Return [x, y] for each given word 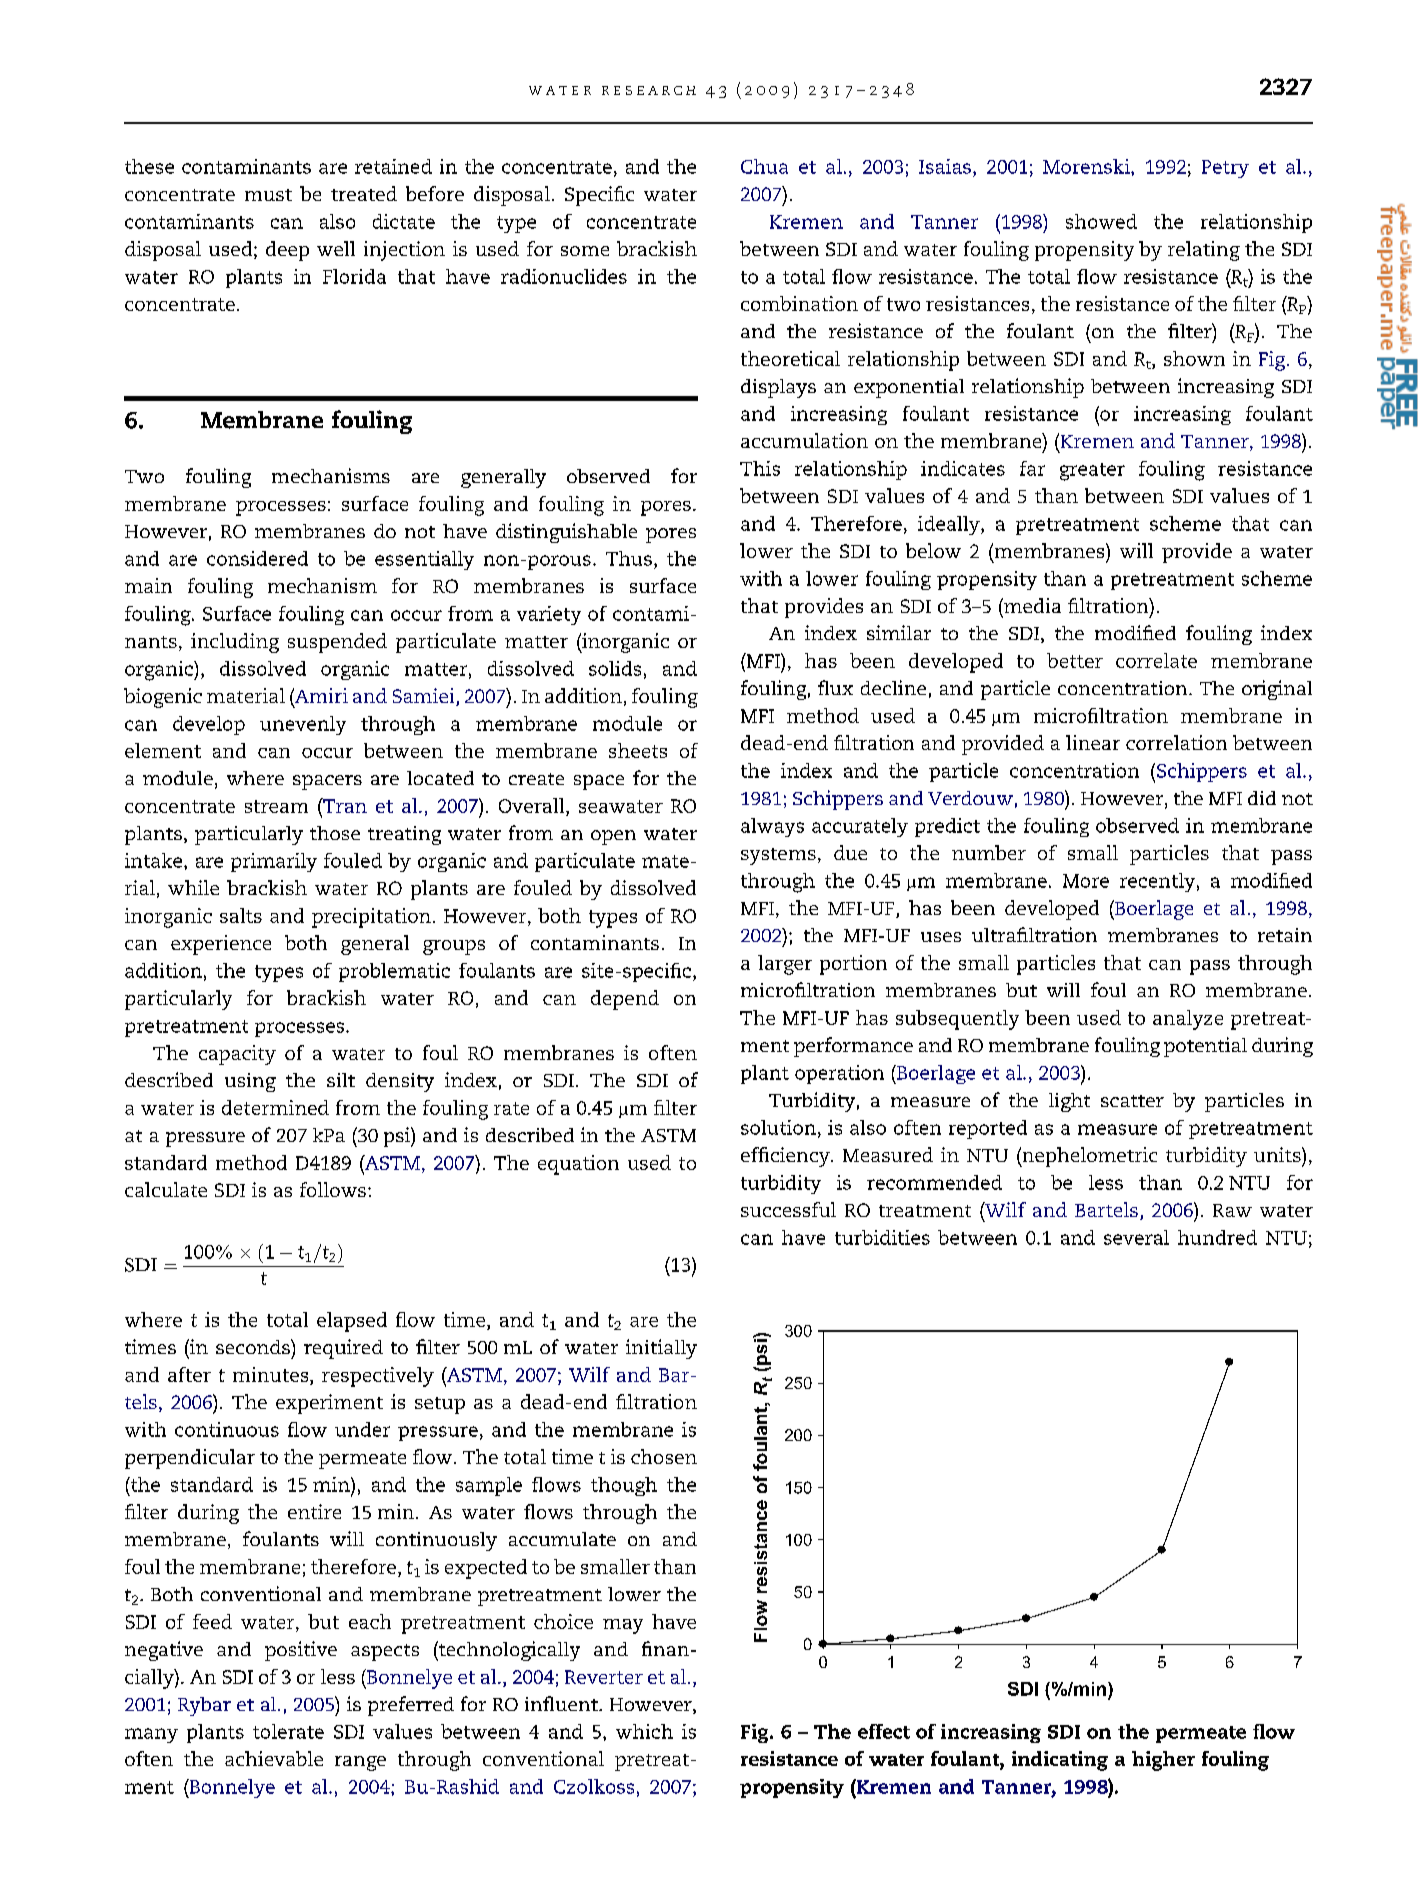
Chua [764, 166]
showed [1101, 221]
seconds [254, 1346]
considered [257, 558]
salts [241, 915]
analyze [1188, 1020]
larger [785, 965]
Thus [629, 558]
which [644, 1731]
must [268, 195]
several [1136, 1237]
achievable [274, 1758]
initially [661, 1349]
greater [1092, 472]
